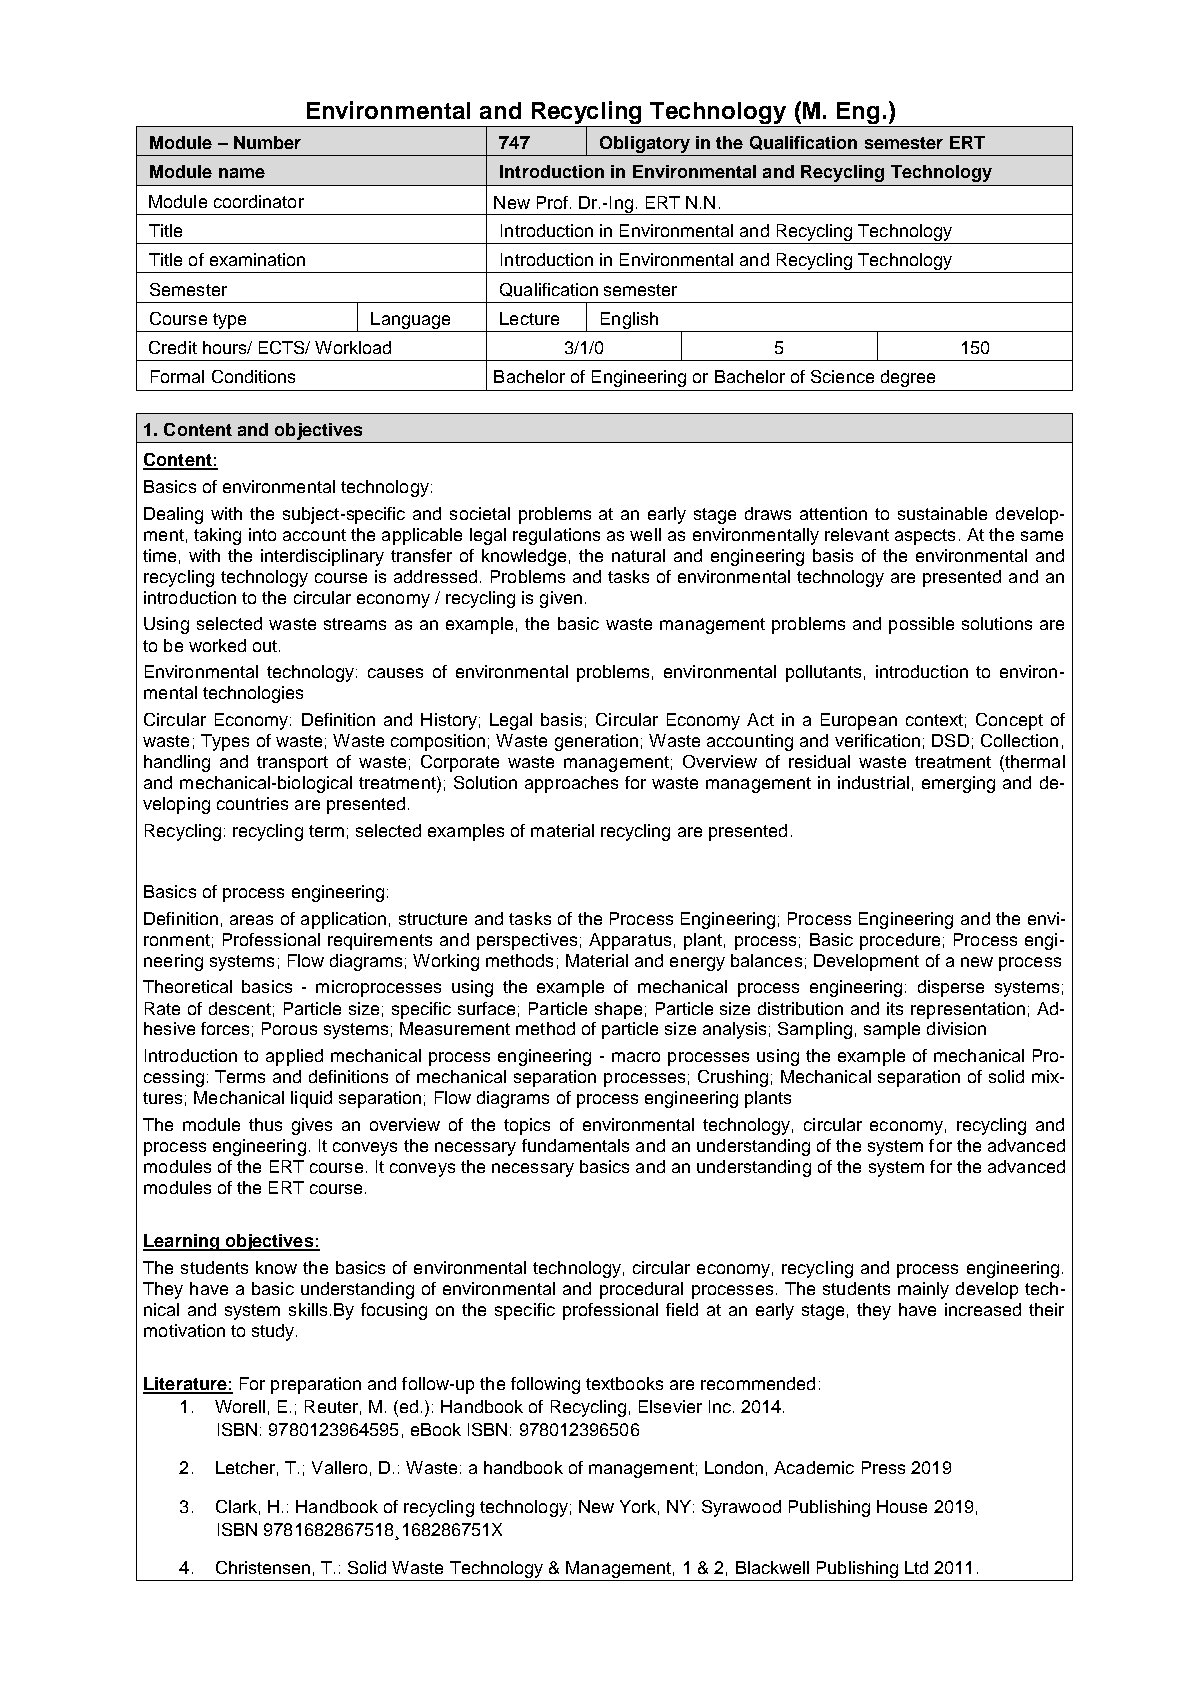  Describe the element at coordinates (251, 920) in the page. I see `areas` at that location.
